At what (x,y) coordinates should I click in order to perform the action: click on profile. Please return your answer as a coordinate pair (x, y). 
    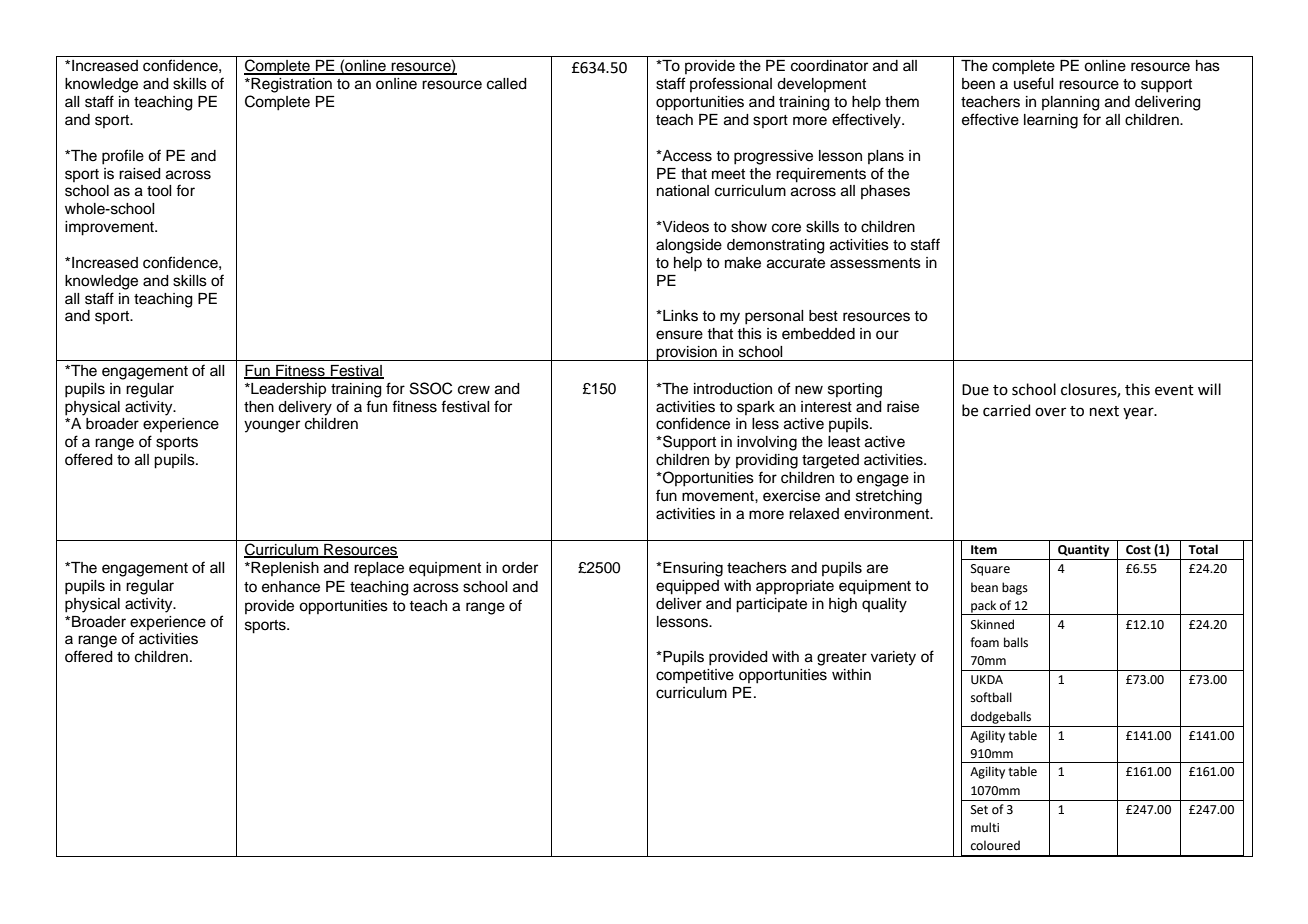
    Looking at the image, I should click on (123, 157).
